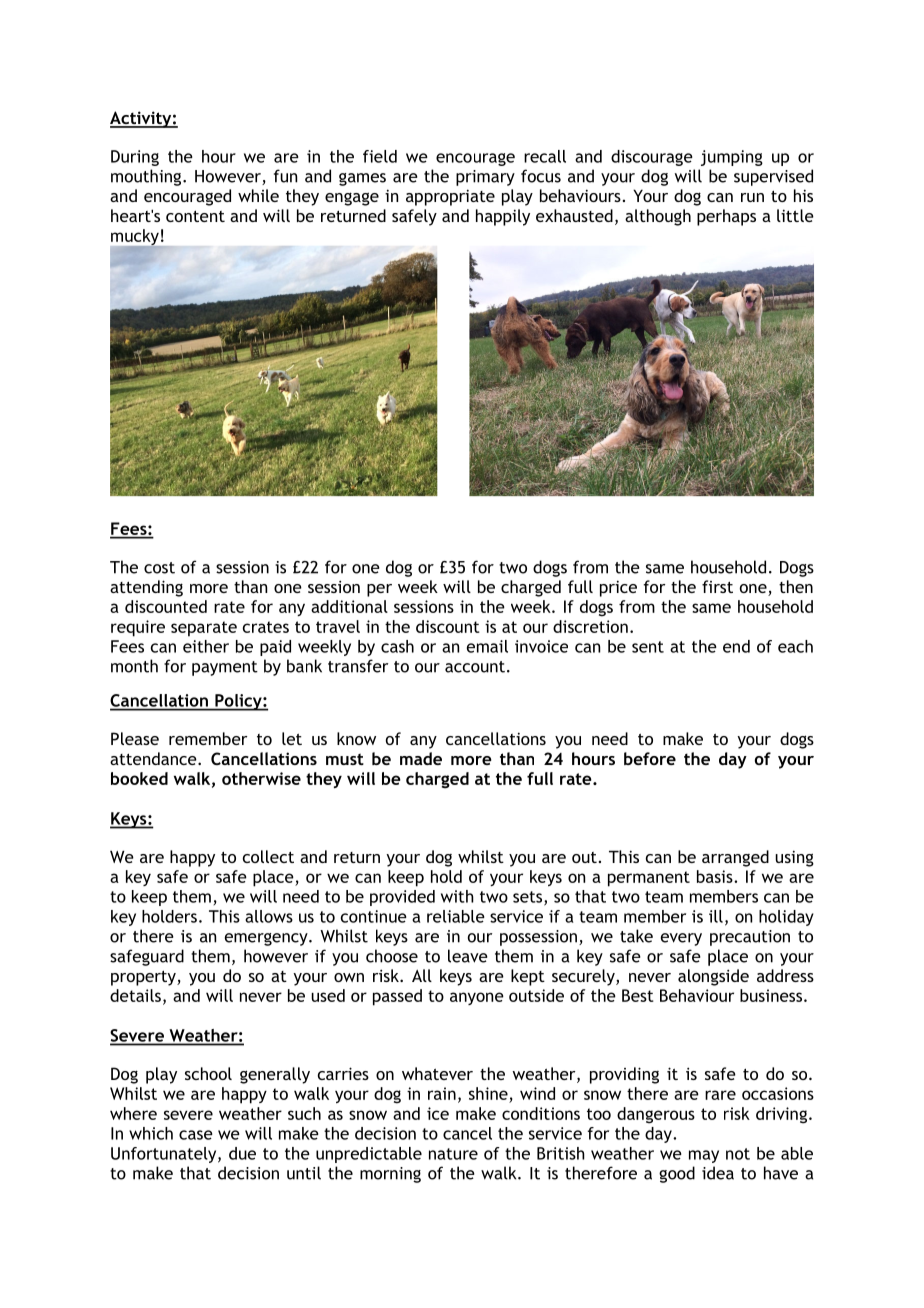 The image size is (924, 1308). Describe the element at coordinates (195, 216) in the image. I see `content` at that location.
